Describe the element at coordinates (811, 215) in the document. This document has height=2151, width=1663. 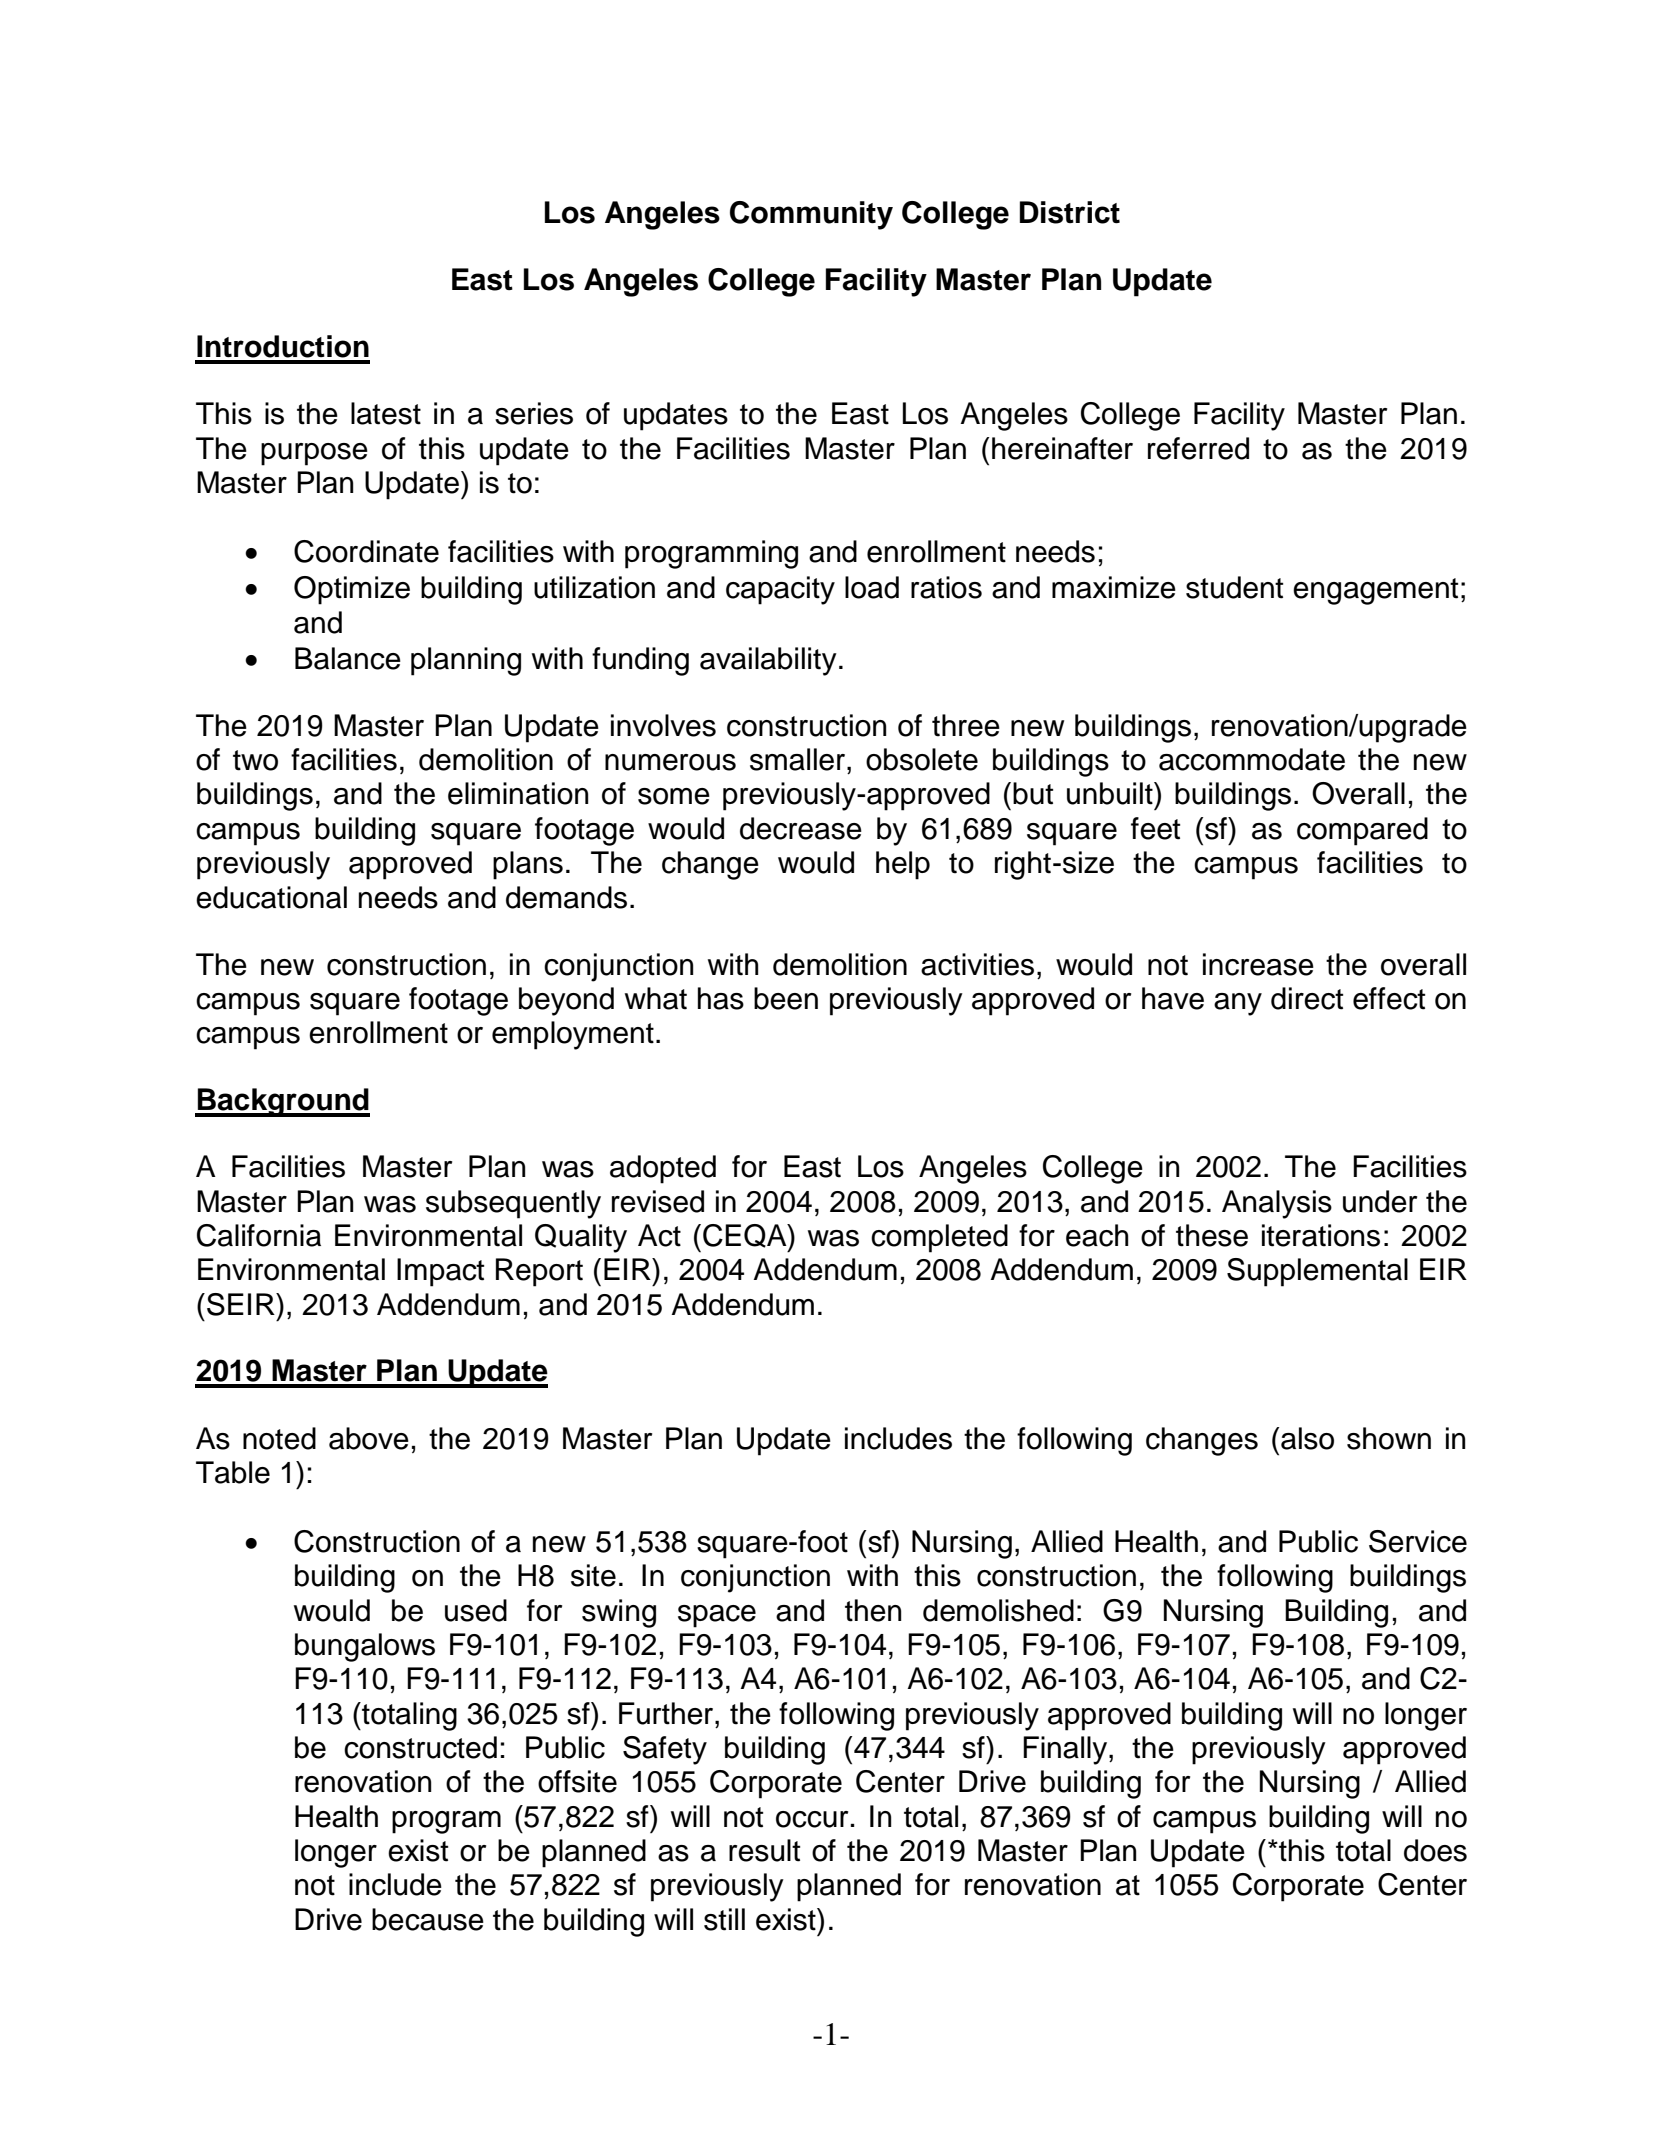
I see `Community` at that location.
